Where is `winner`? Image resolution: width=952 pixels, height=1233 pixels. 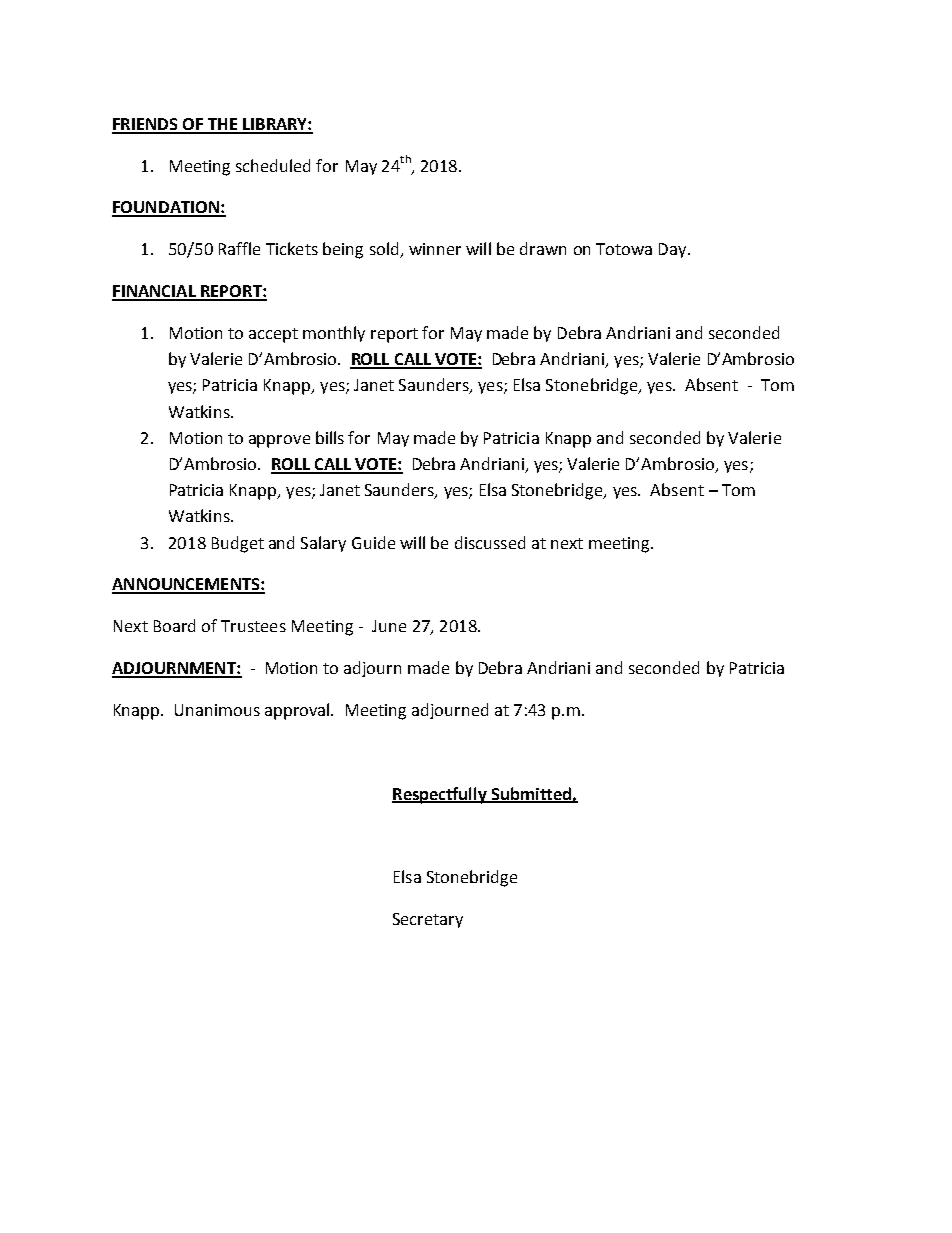 winner is located at coordinates (435, 249).
